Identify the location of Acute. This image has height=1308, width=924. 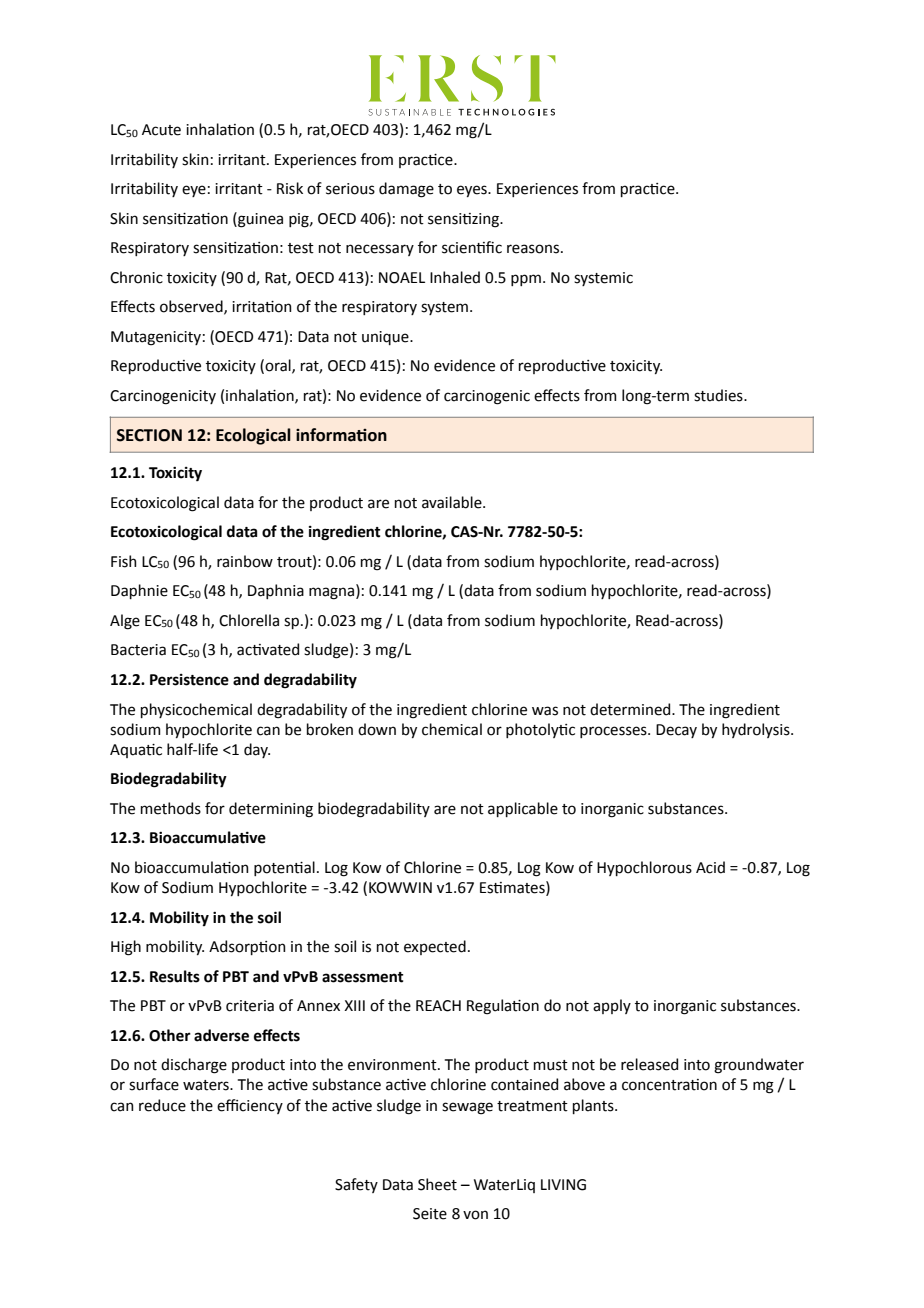
(161, 130).
